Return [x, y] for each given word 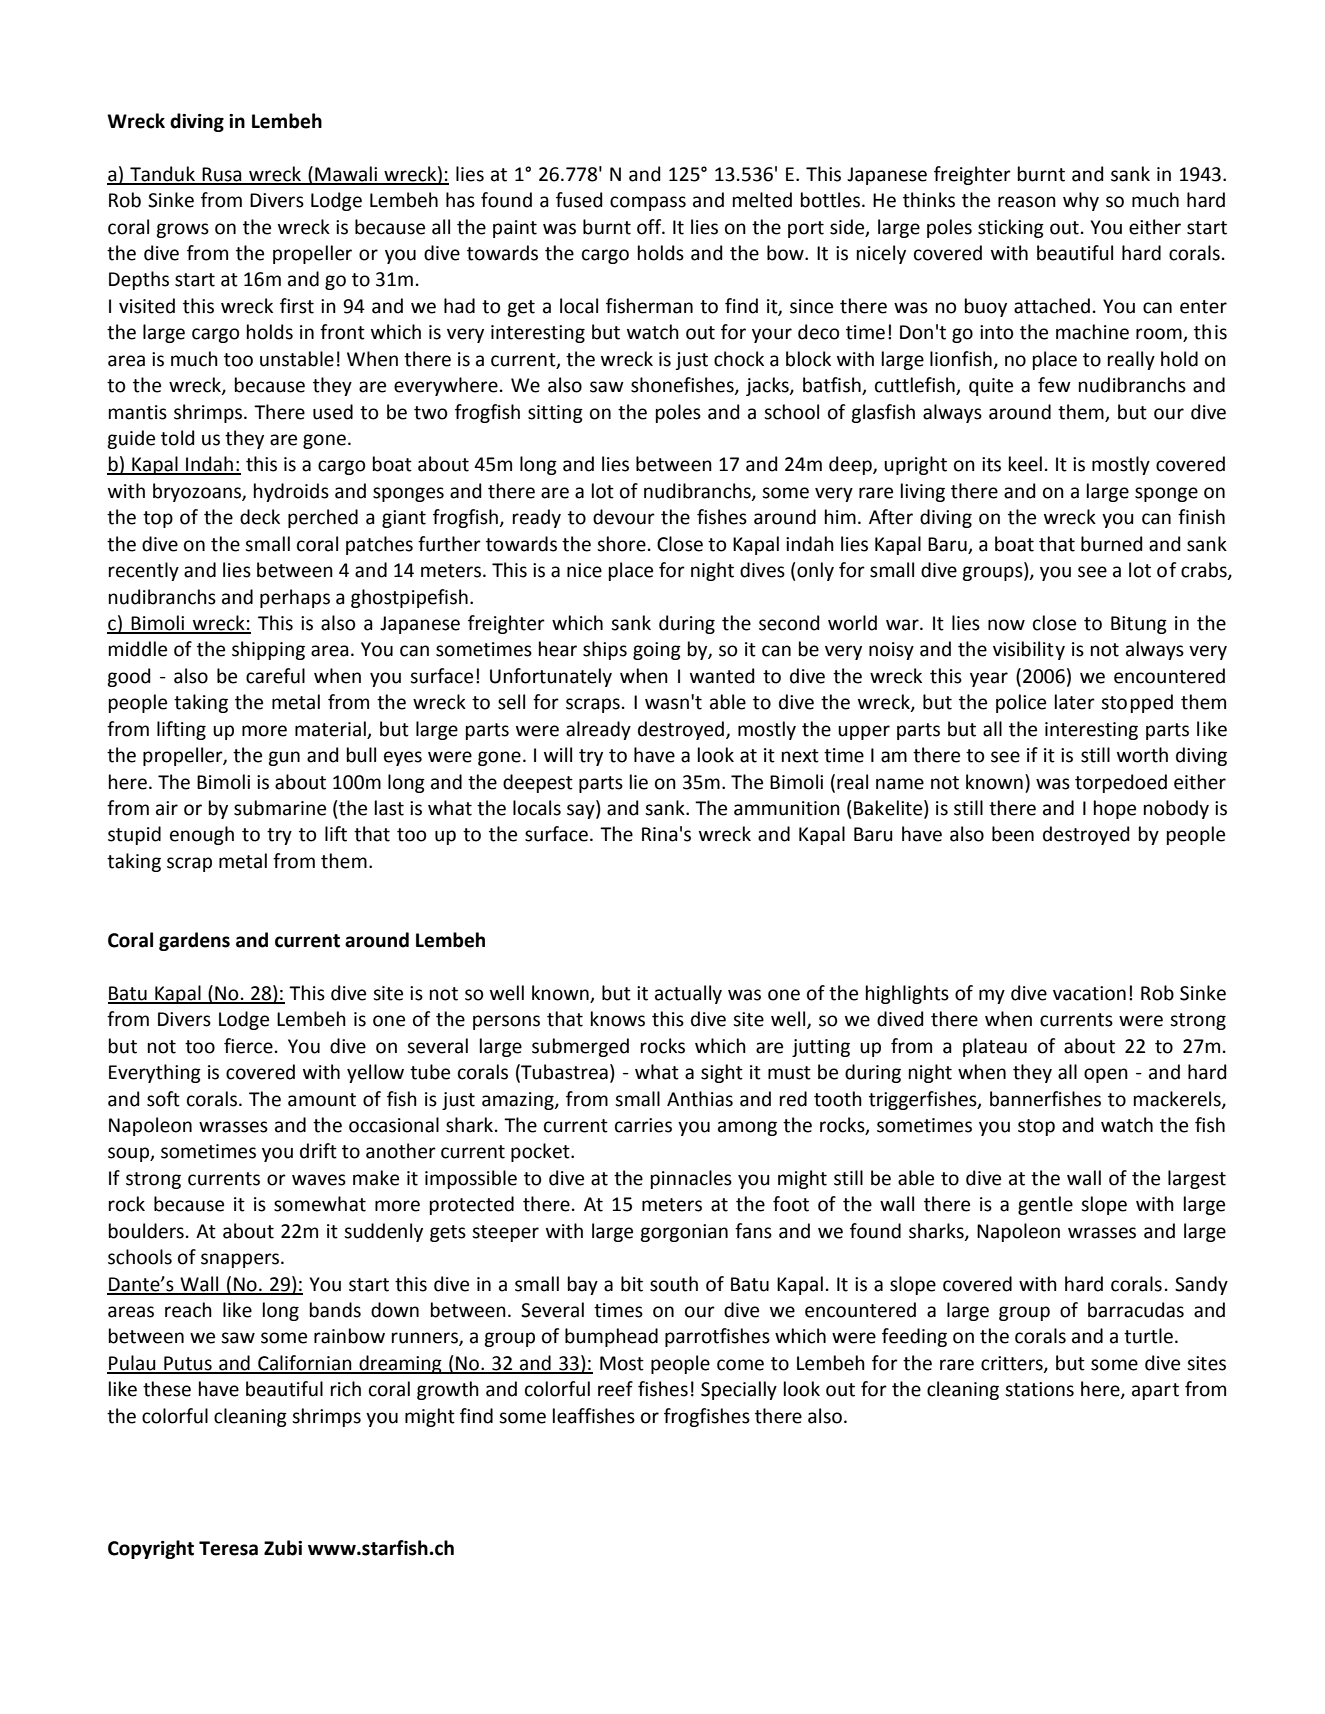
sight [722, 1073]
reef [615, 1389]
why [1081, 201]
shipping [268, 650]
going [657, 651]
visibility [1029, 650]
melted [762, 200]
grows [182, 230]
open [1106, 1075]
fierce [248, 1046]
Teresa [228, 1548]
